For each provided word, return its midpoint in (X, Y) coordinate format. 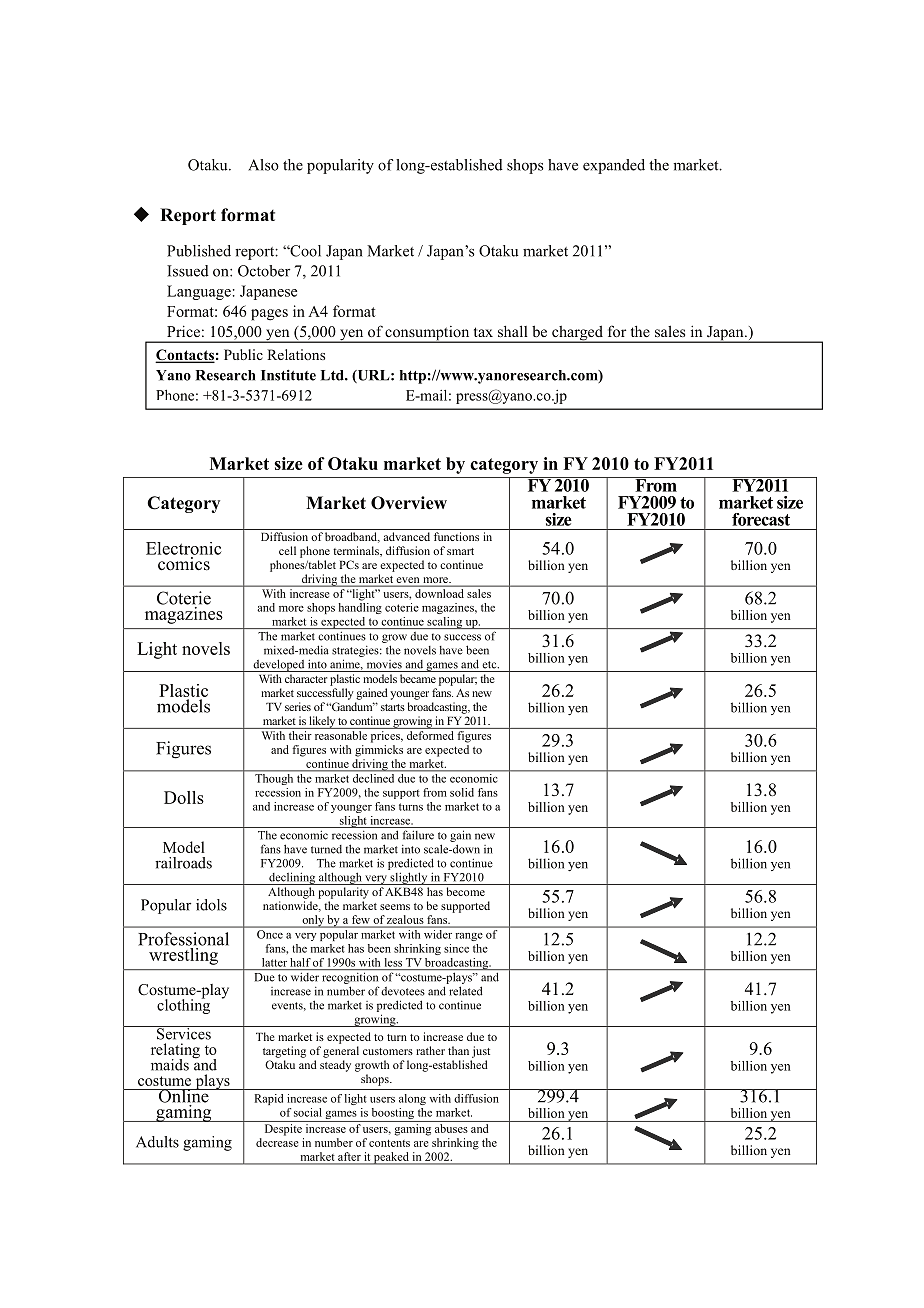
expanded (614, 166)
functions (456, 536)
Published (199, 251)
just (481, 1052)
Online (184, 1095)
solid (462, 792)
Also (263, 165)
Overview (409, 503)
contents (389, 1143)
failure (418, 835)
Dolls (184, 797)
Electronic (184, 548)
